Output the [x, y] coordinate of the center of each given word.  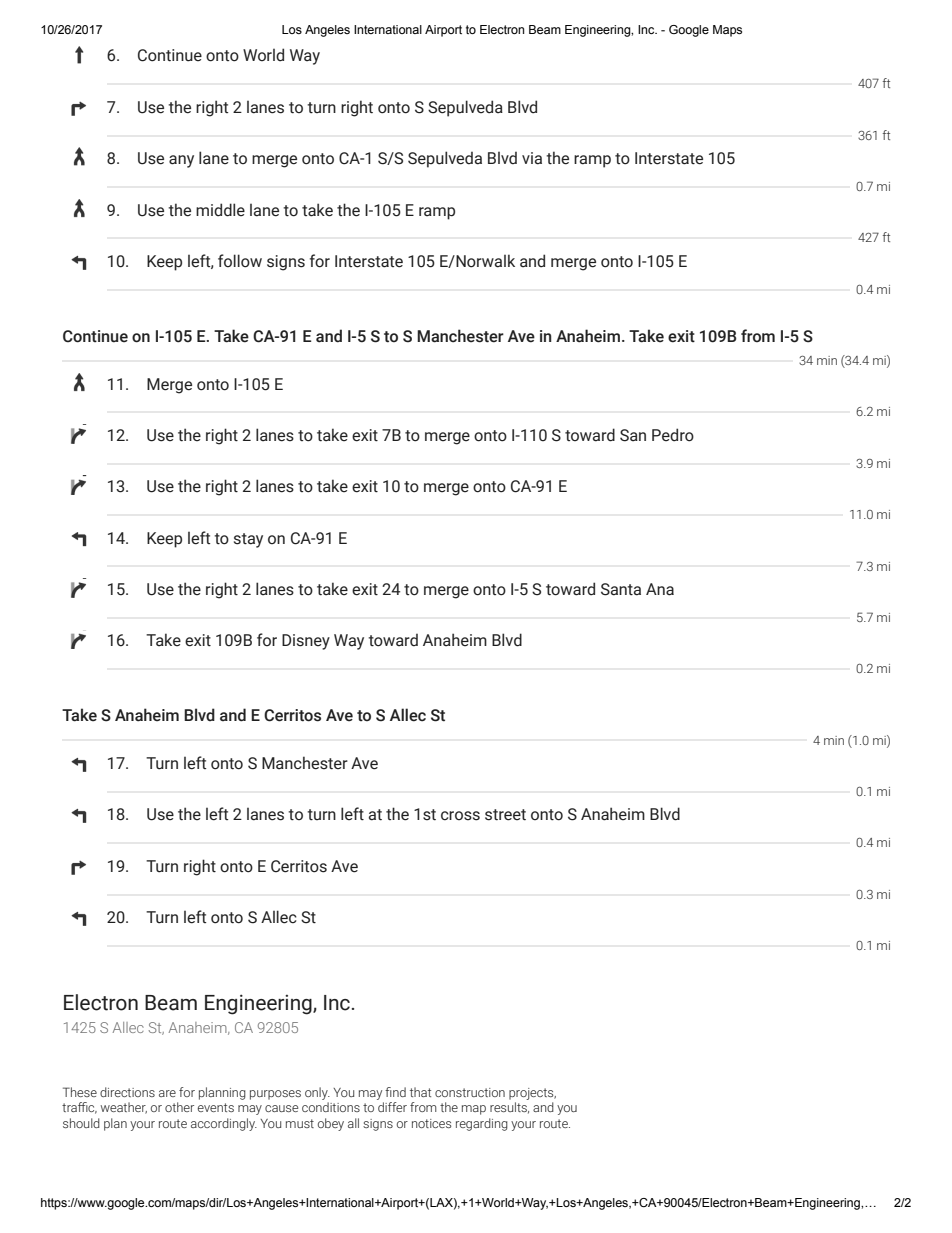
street [505, 815]
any [181, 161]
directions [127, 1092]
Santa [621, 589]
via [532, 158]
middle [220, 210]
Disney [306, 642]
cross [460, 816]
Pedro [673, 435]
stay [248, 540]
